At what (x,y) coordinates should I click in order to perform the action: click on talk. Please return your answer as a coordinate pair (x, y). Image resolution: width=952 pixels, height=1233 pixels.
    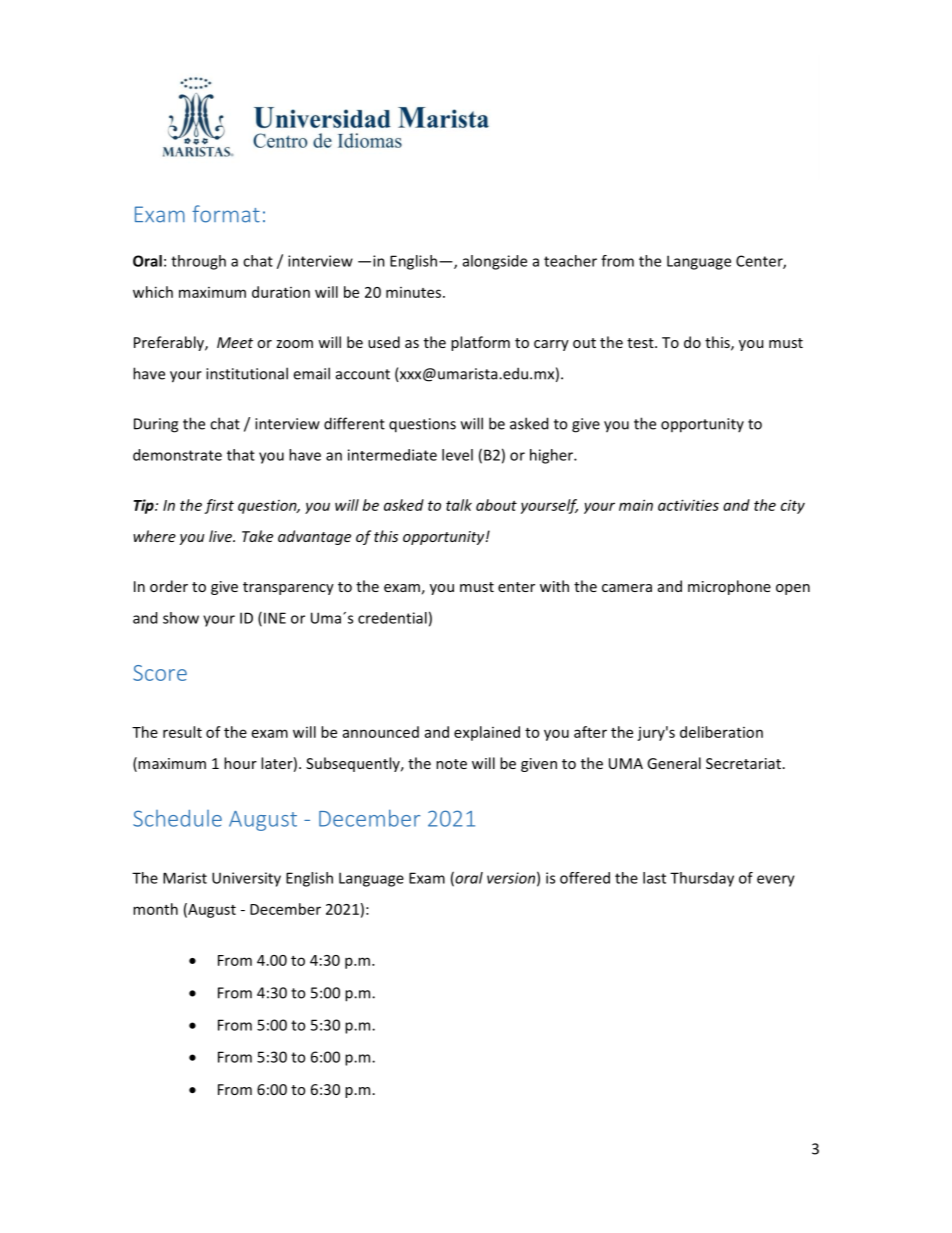
    Looking at the image, I should click on (459, 505).
